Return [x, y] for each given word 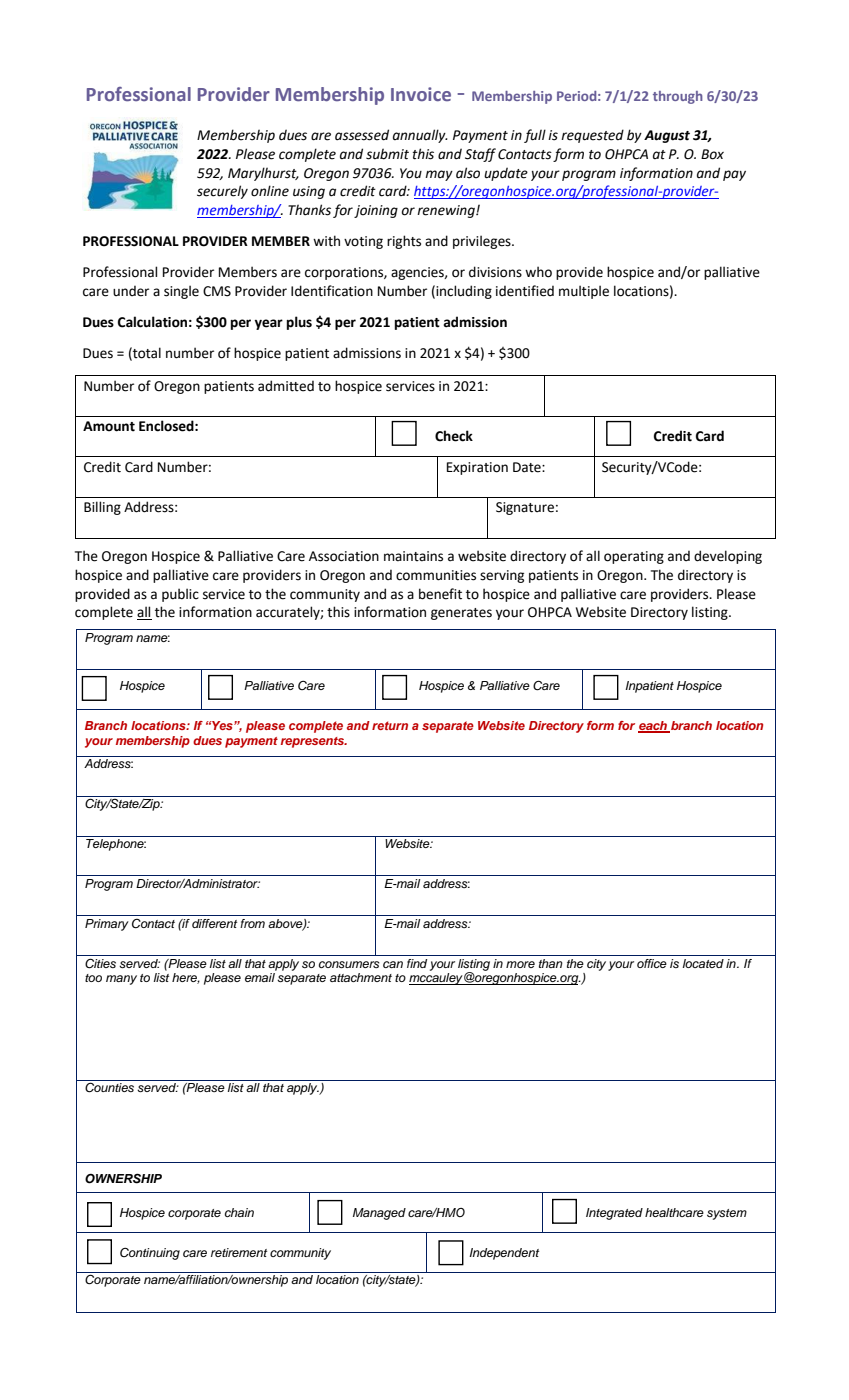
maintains [413, 556]
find [417, 963]
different [214, 923]
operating [634, 557]
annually [420, 136]
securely [222, 192]
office [652, 963]
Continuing [150, 1253]
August [667, 136]
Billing [102, 508]
